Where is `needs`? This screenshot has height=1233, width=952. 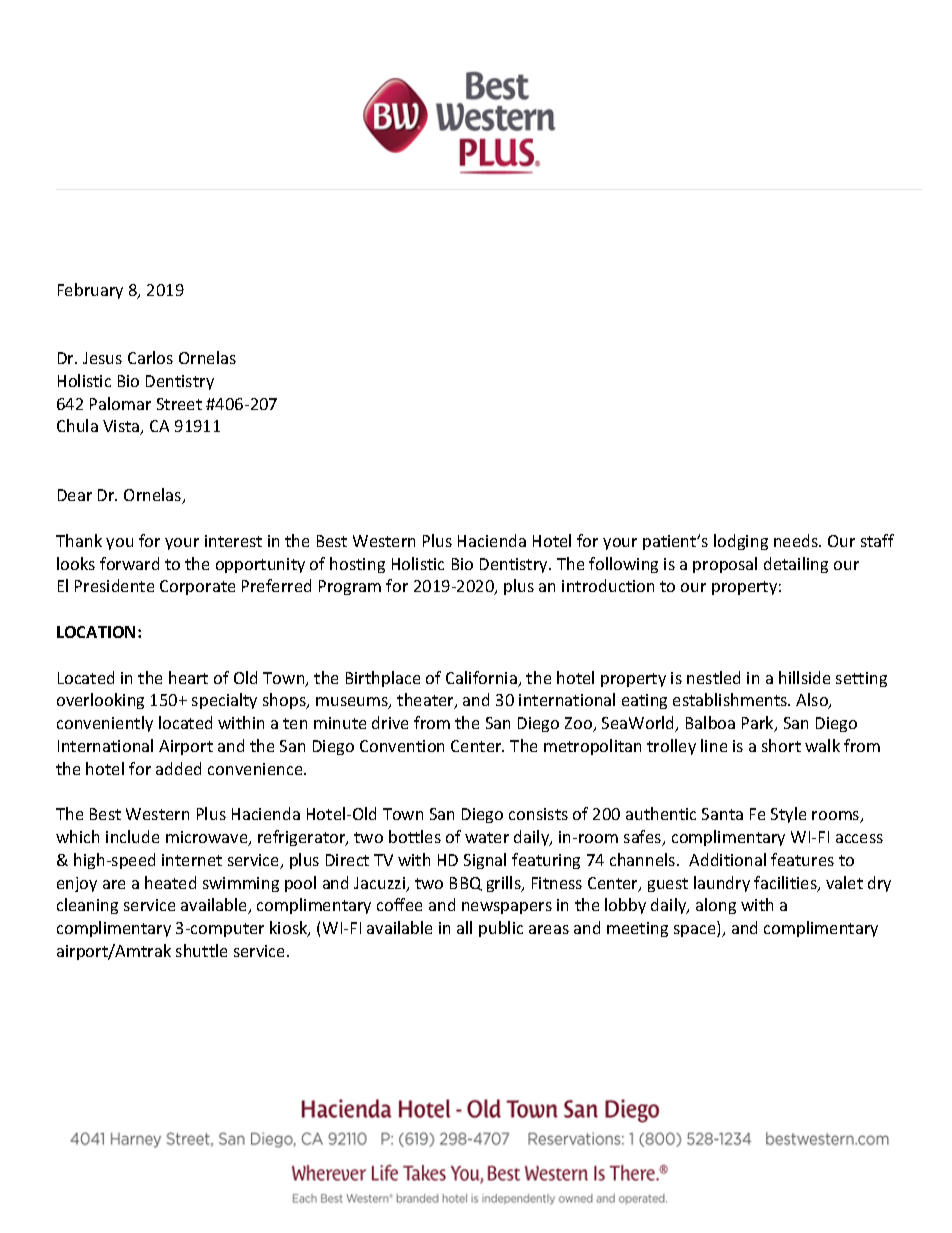 needs is located at coordinates (797, 540).
